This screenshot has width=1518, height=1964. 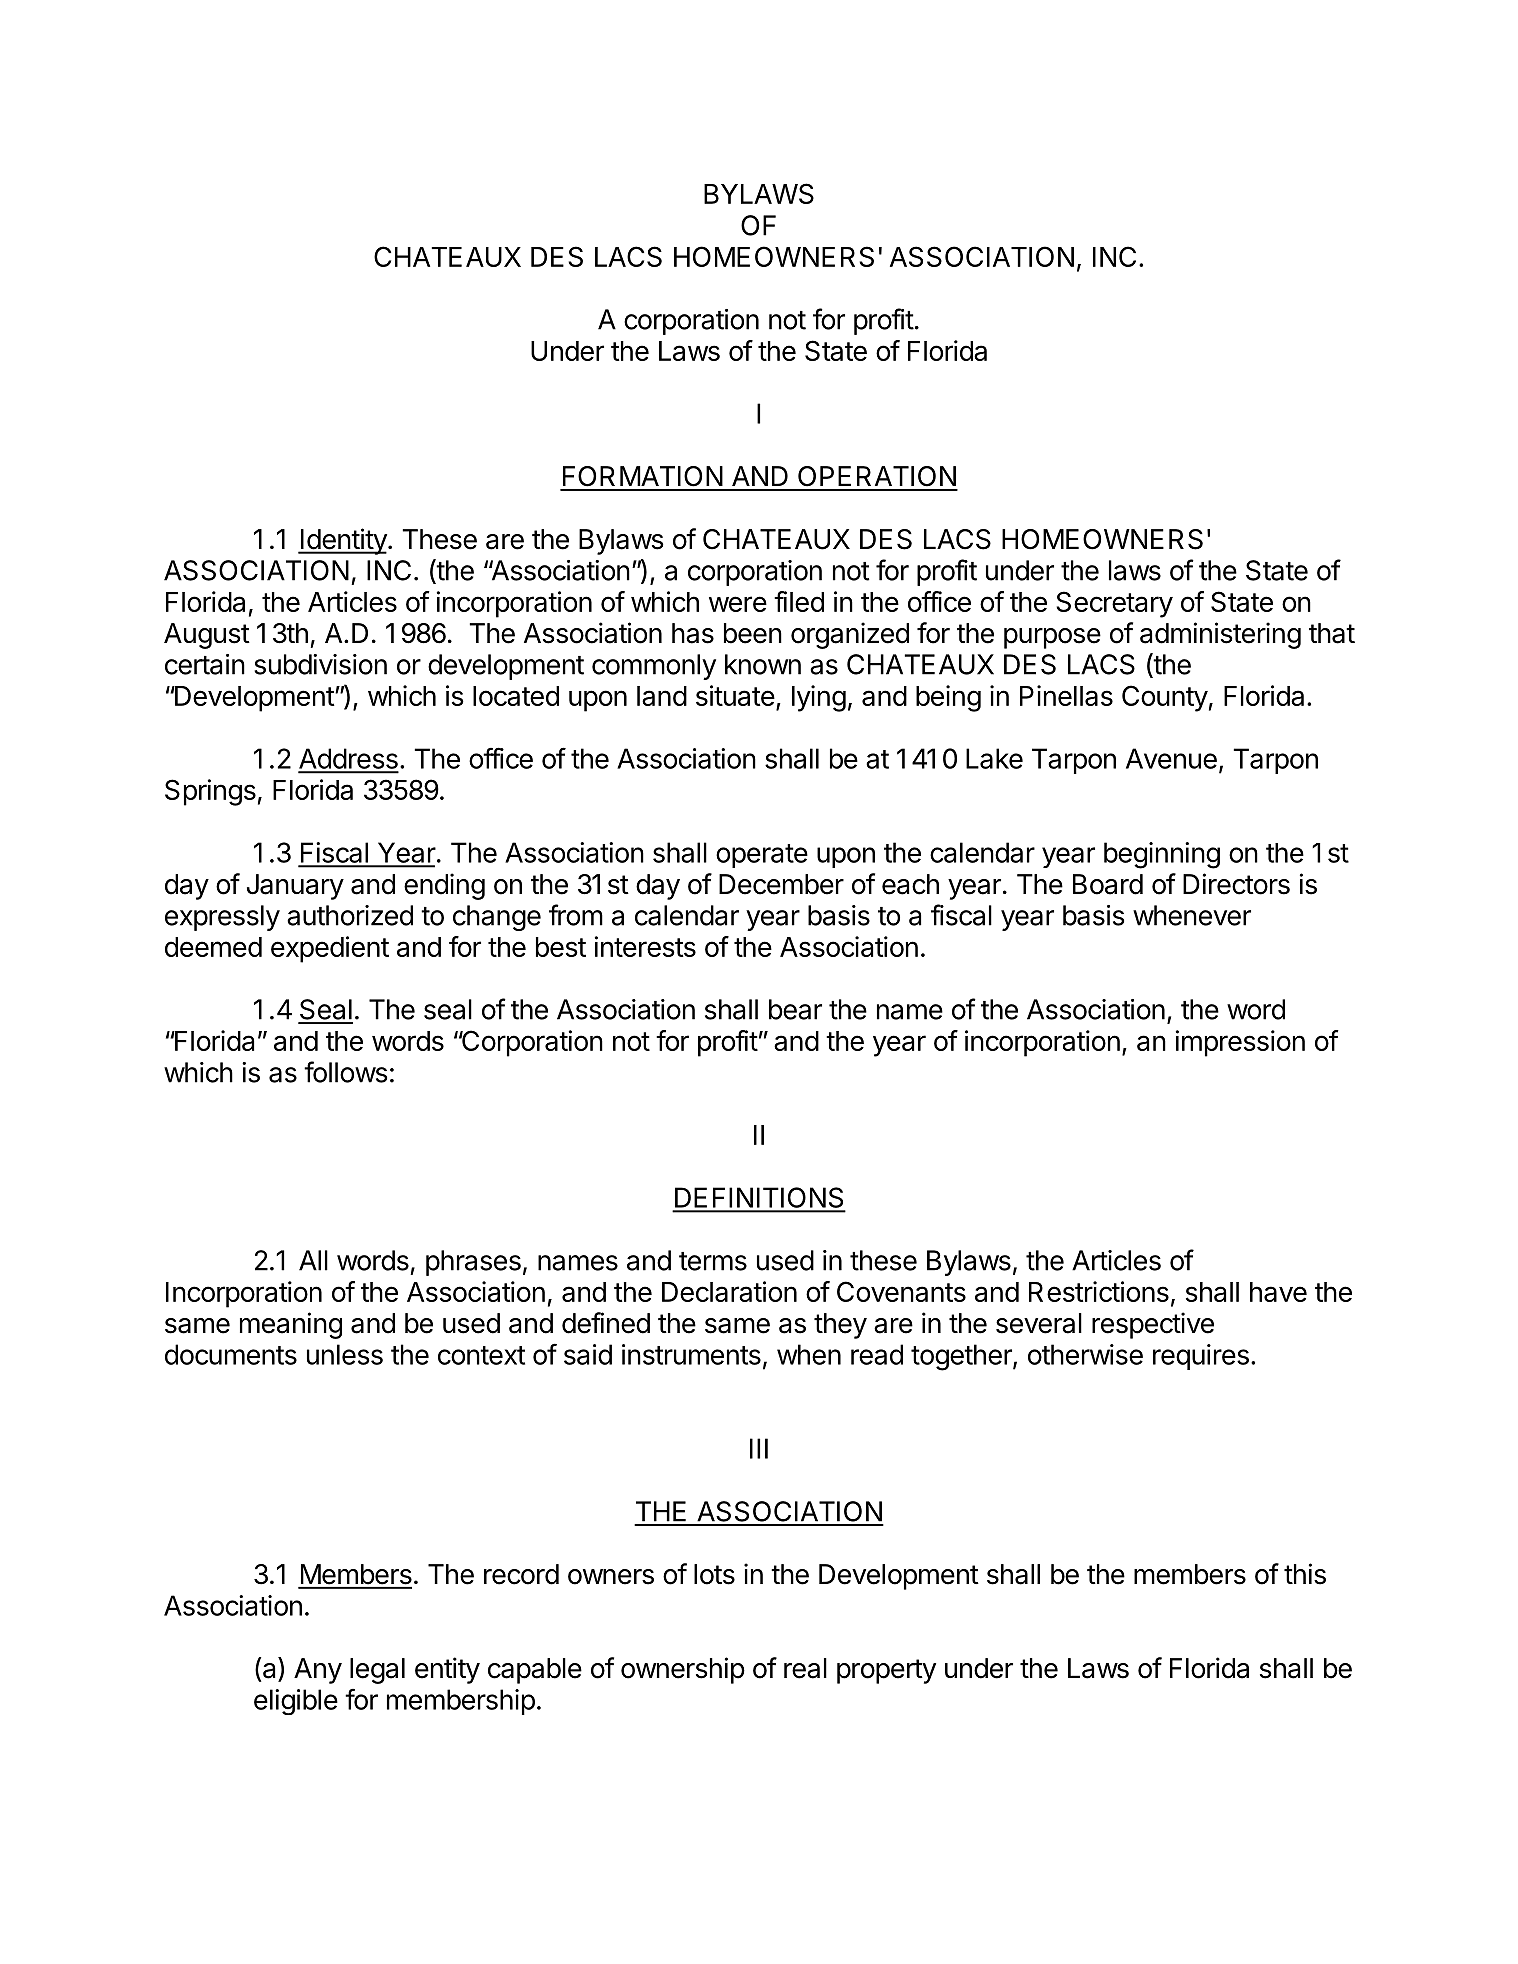 I want to click on Any, so click(x=318, y=1671).
